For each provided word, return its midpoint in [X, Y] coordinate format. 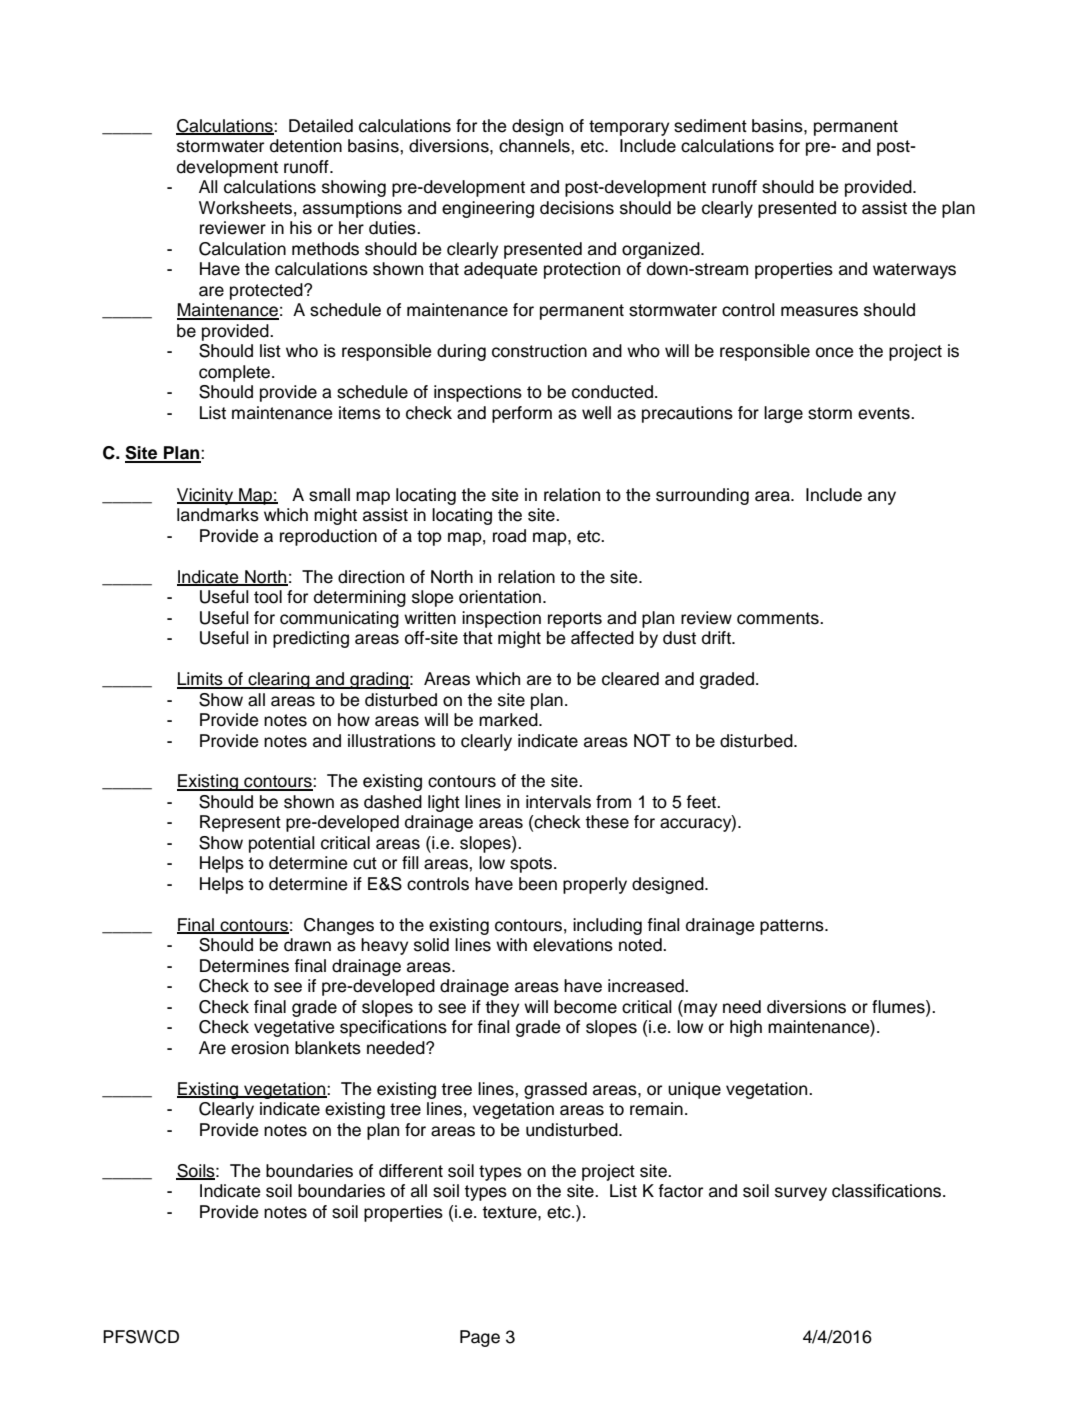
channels [535, 146]
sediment [710, 126]
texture [510, 1212]
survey [801, 1194]
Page [480, 1338]
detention [306, 146]
